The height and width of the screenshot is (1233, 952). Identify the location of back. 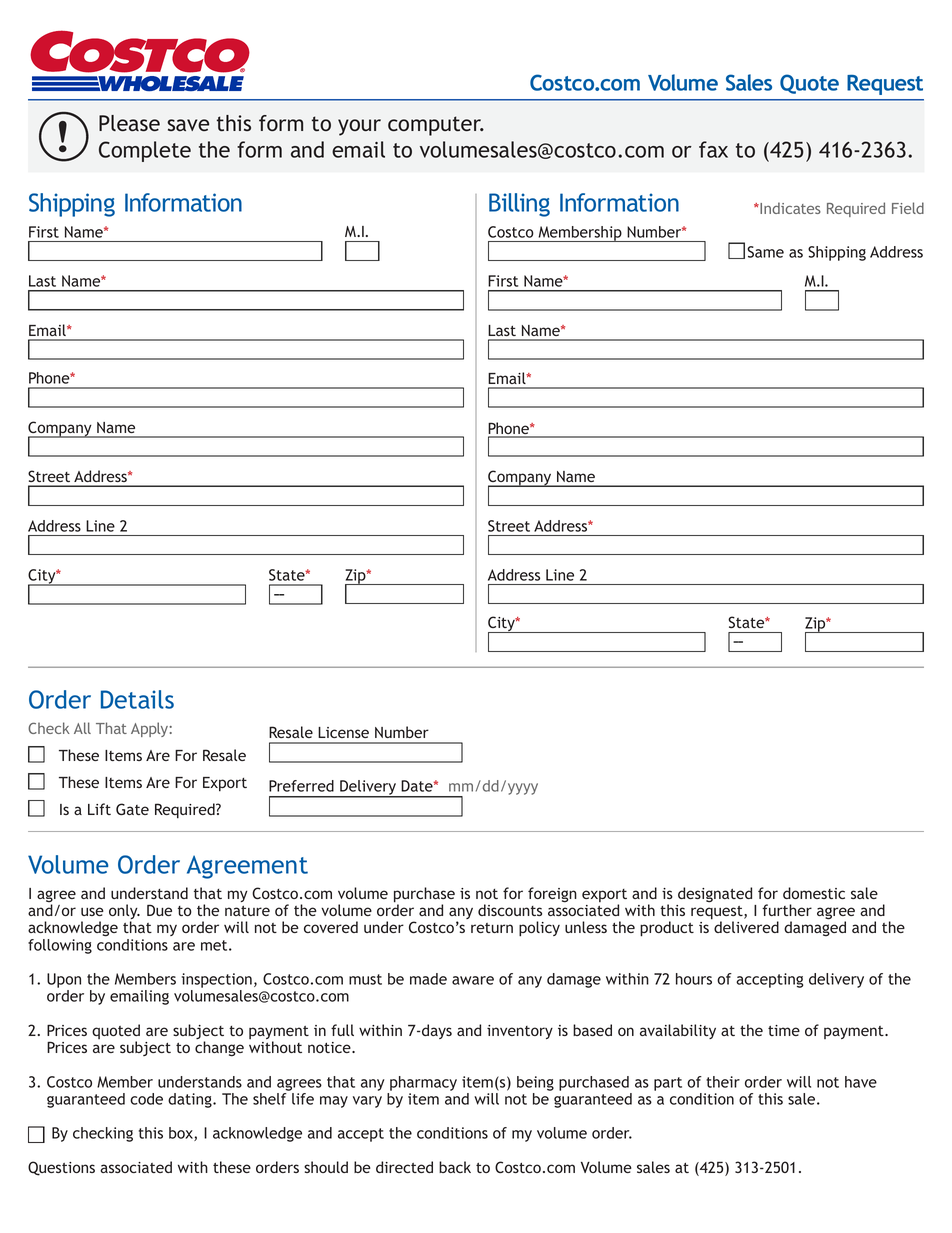
(455, 1167).
